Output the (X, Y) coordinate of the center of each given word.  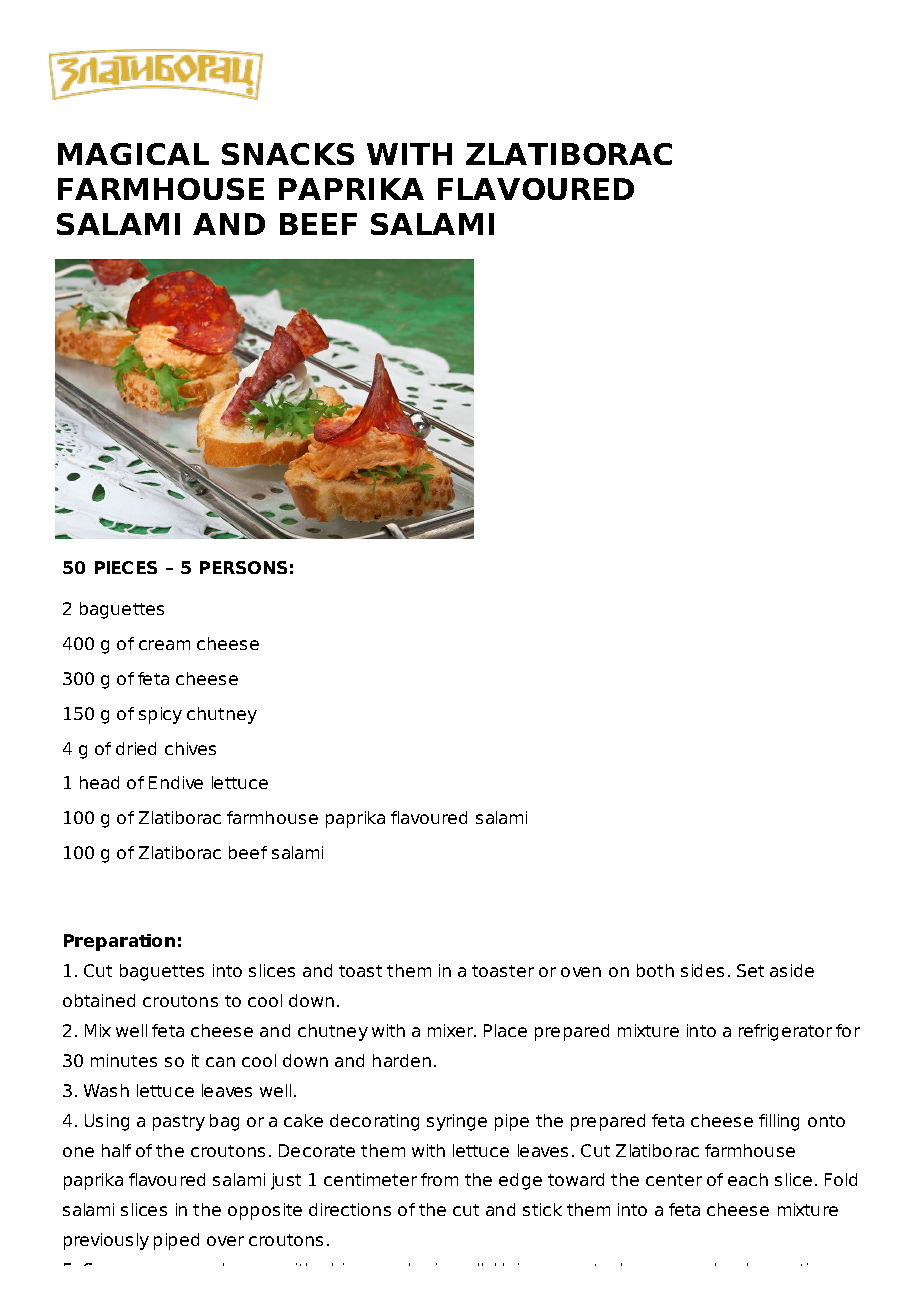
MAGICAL (133, 154)
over (225, 1241)
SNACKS (288, 154)
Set (750, 970)
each (748, 1179)
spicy (160, 715)
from (439, 1179)
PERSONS (243, 567)
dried (136, 748)
